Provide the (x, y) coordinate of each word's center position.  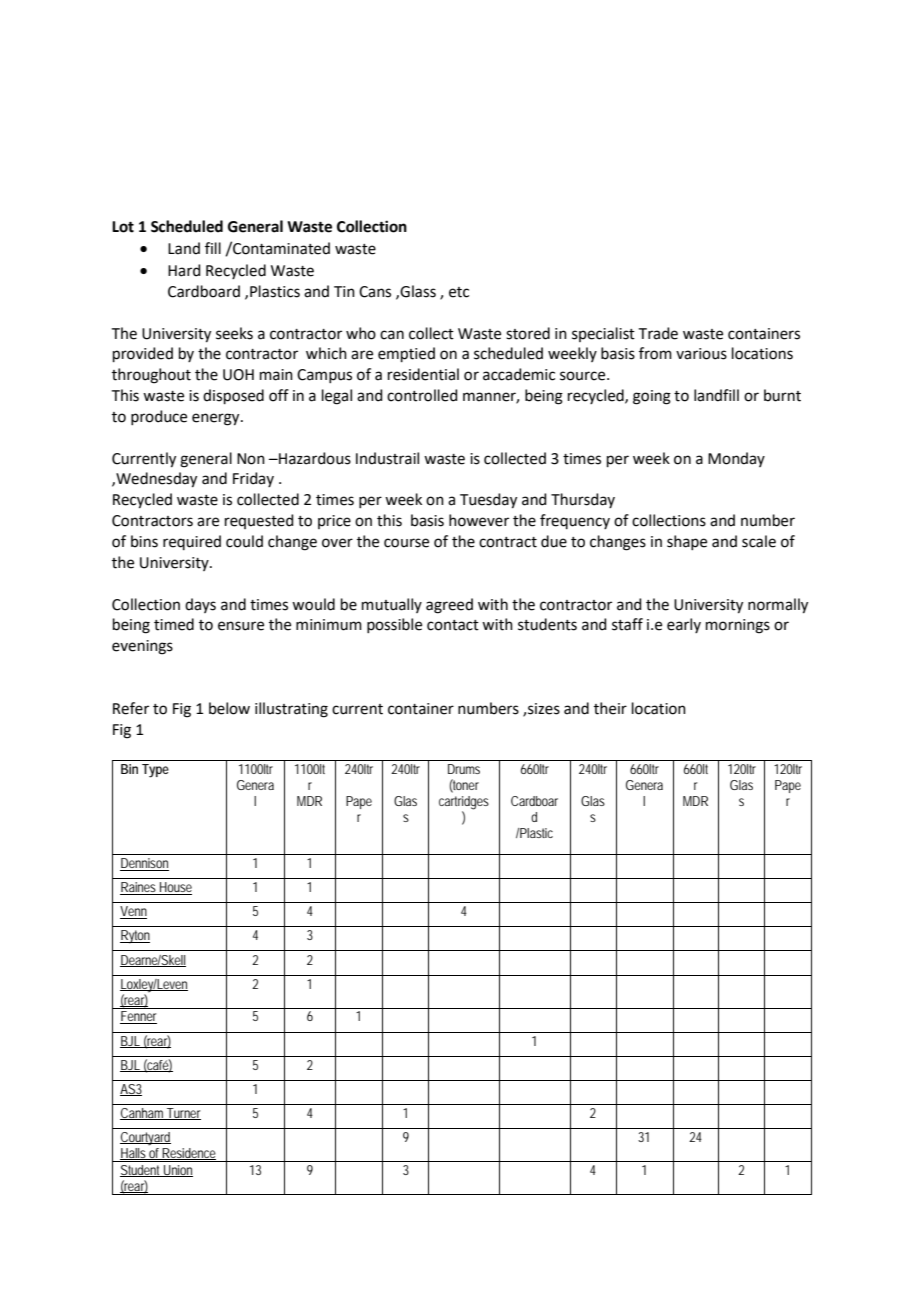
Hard (184, 270)
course (406, 543)
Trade (658, 333)
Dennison (144, 864)
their (610, 708)
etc (459, 292)
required (192, 542)
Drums (464, 769)
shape (687, 542)
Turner (183, 1114)
